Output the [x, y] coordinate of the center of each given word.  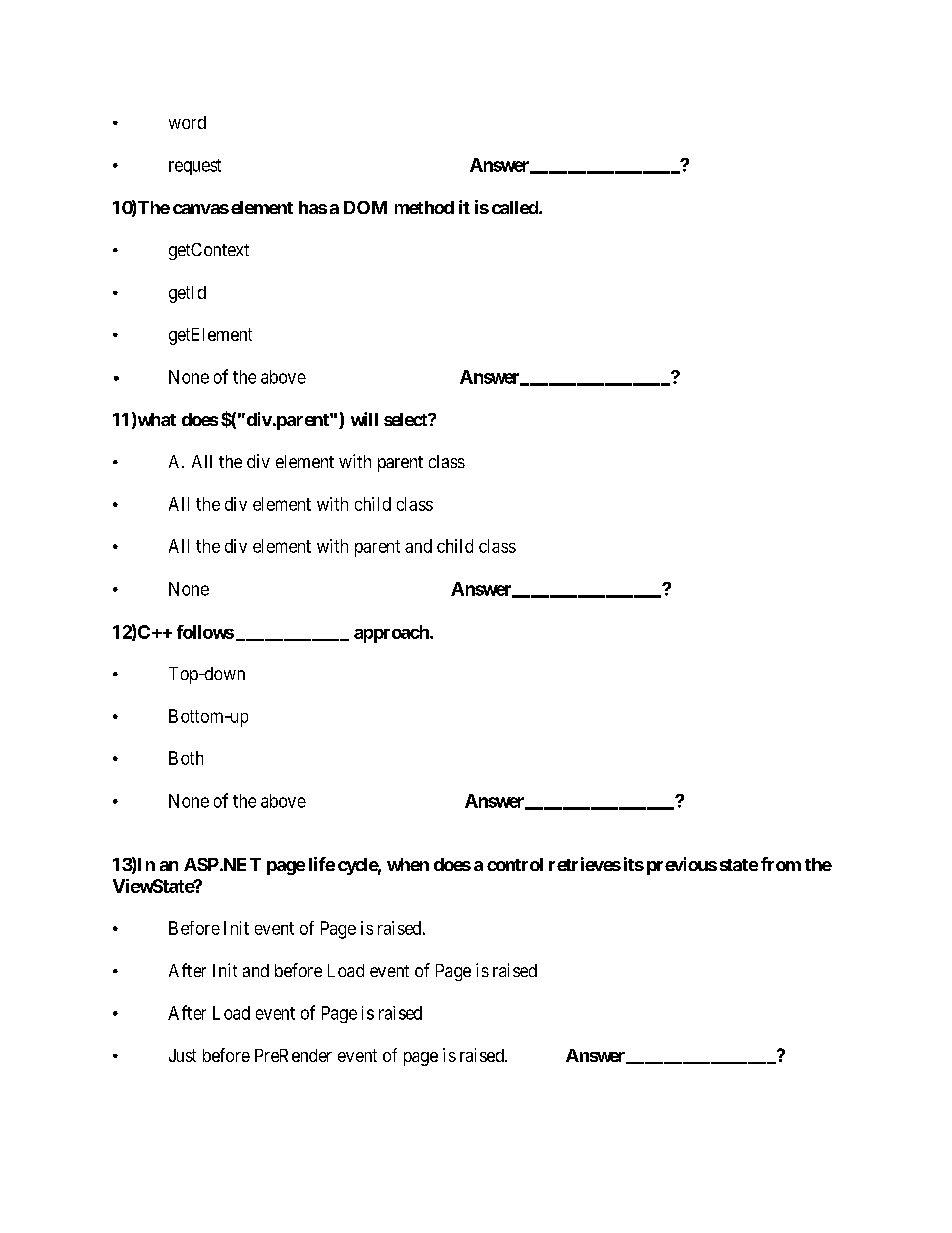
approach [392, 634]
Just [182, 1055]
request [195, 167]
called [516, 207]
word [187, 122]
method [424, 207]
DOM [365, 207]
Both [186, 758]
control [515, 864]
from [781, 864]
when [408, 864]
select [406, 419]
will [364, 419]
